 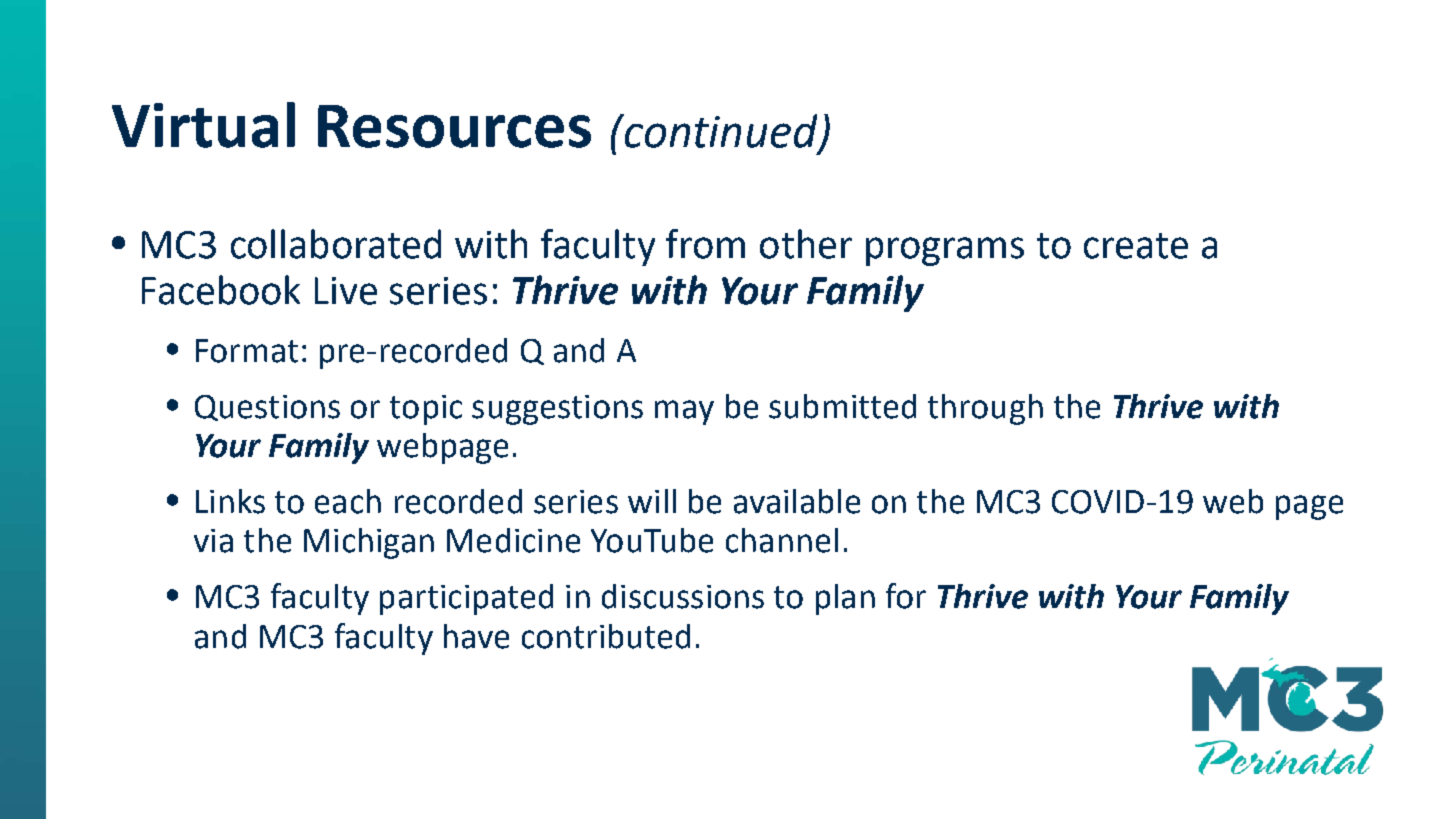 What do you see at coordinates (842, 406) in the page?
I see `submitted` at bounding box center [842, 406].
